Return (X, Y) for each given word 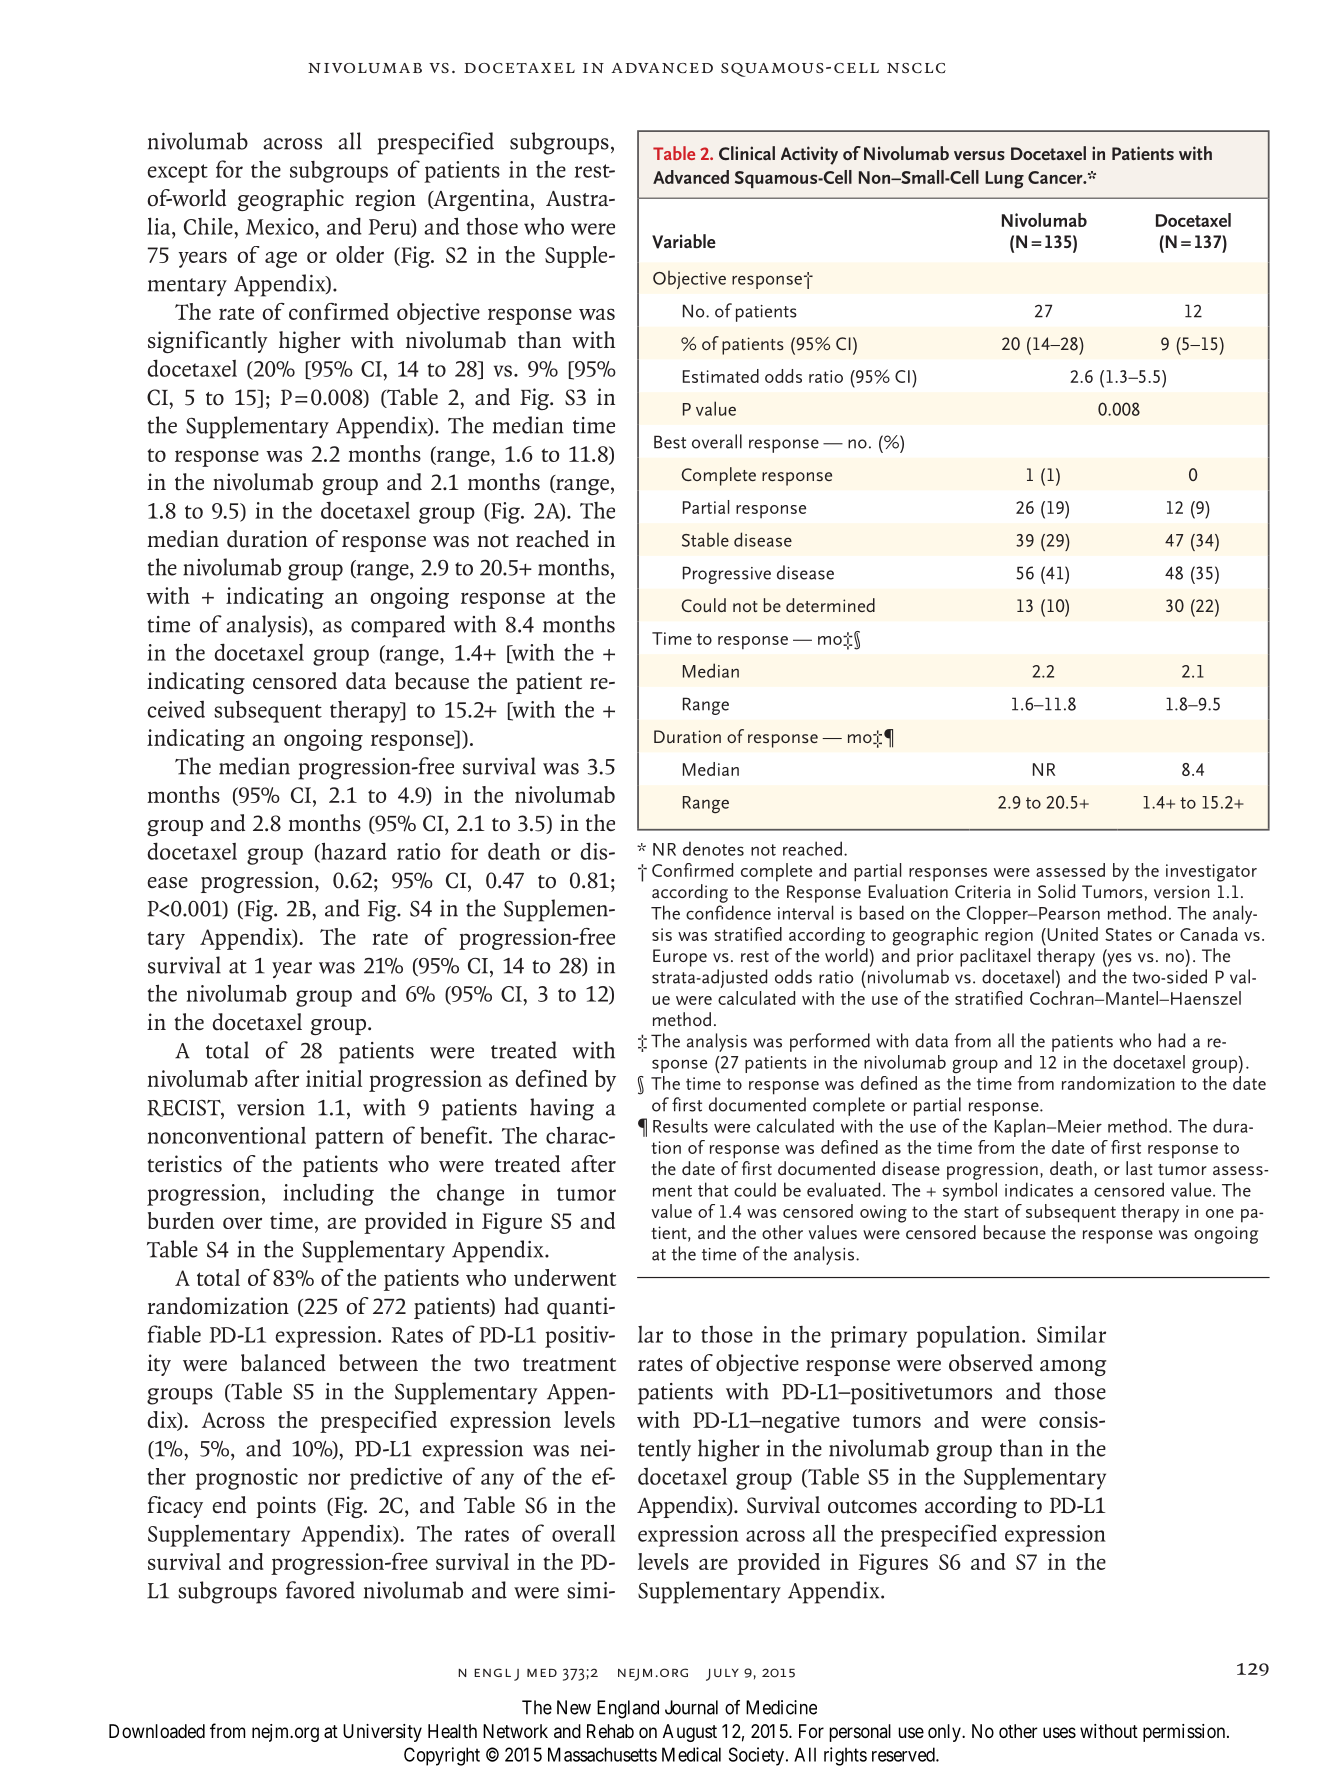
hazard (353, 852)
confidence (728, 912)
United (1071, 934)
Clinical (747, 153)
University (382, 1733)
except (177, 173)
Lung (1004, 180)
